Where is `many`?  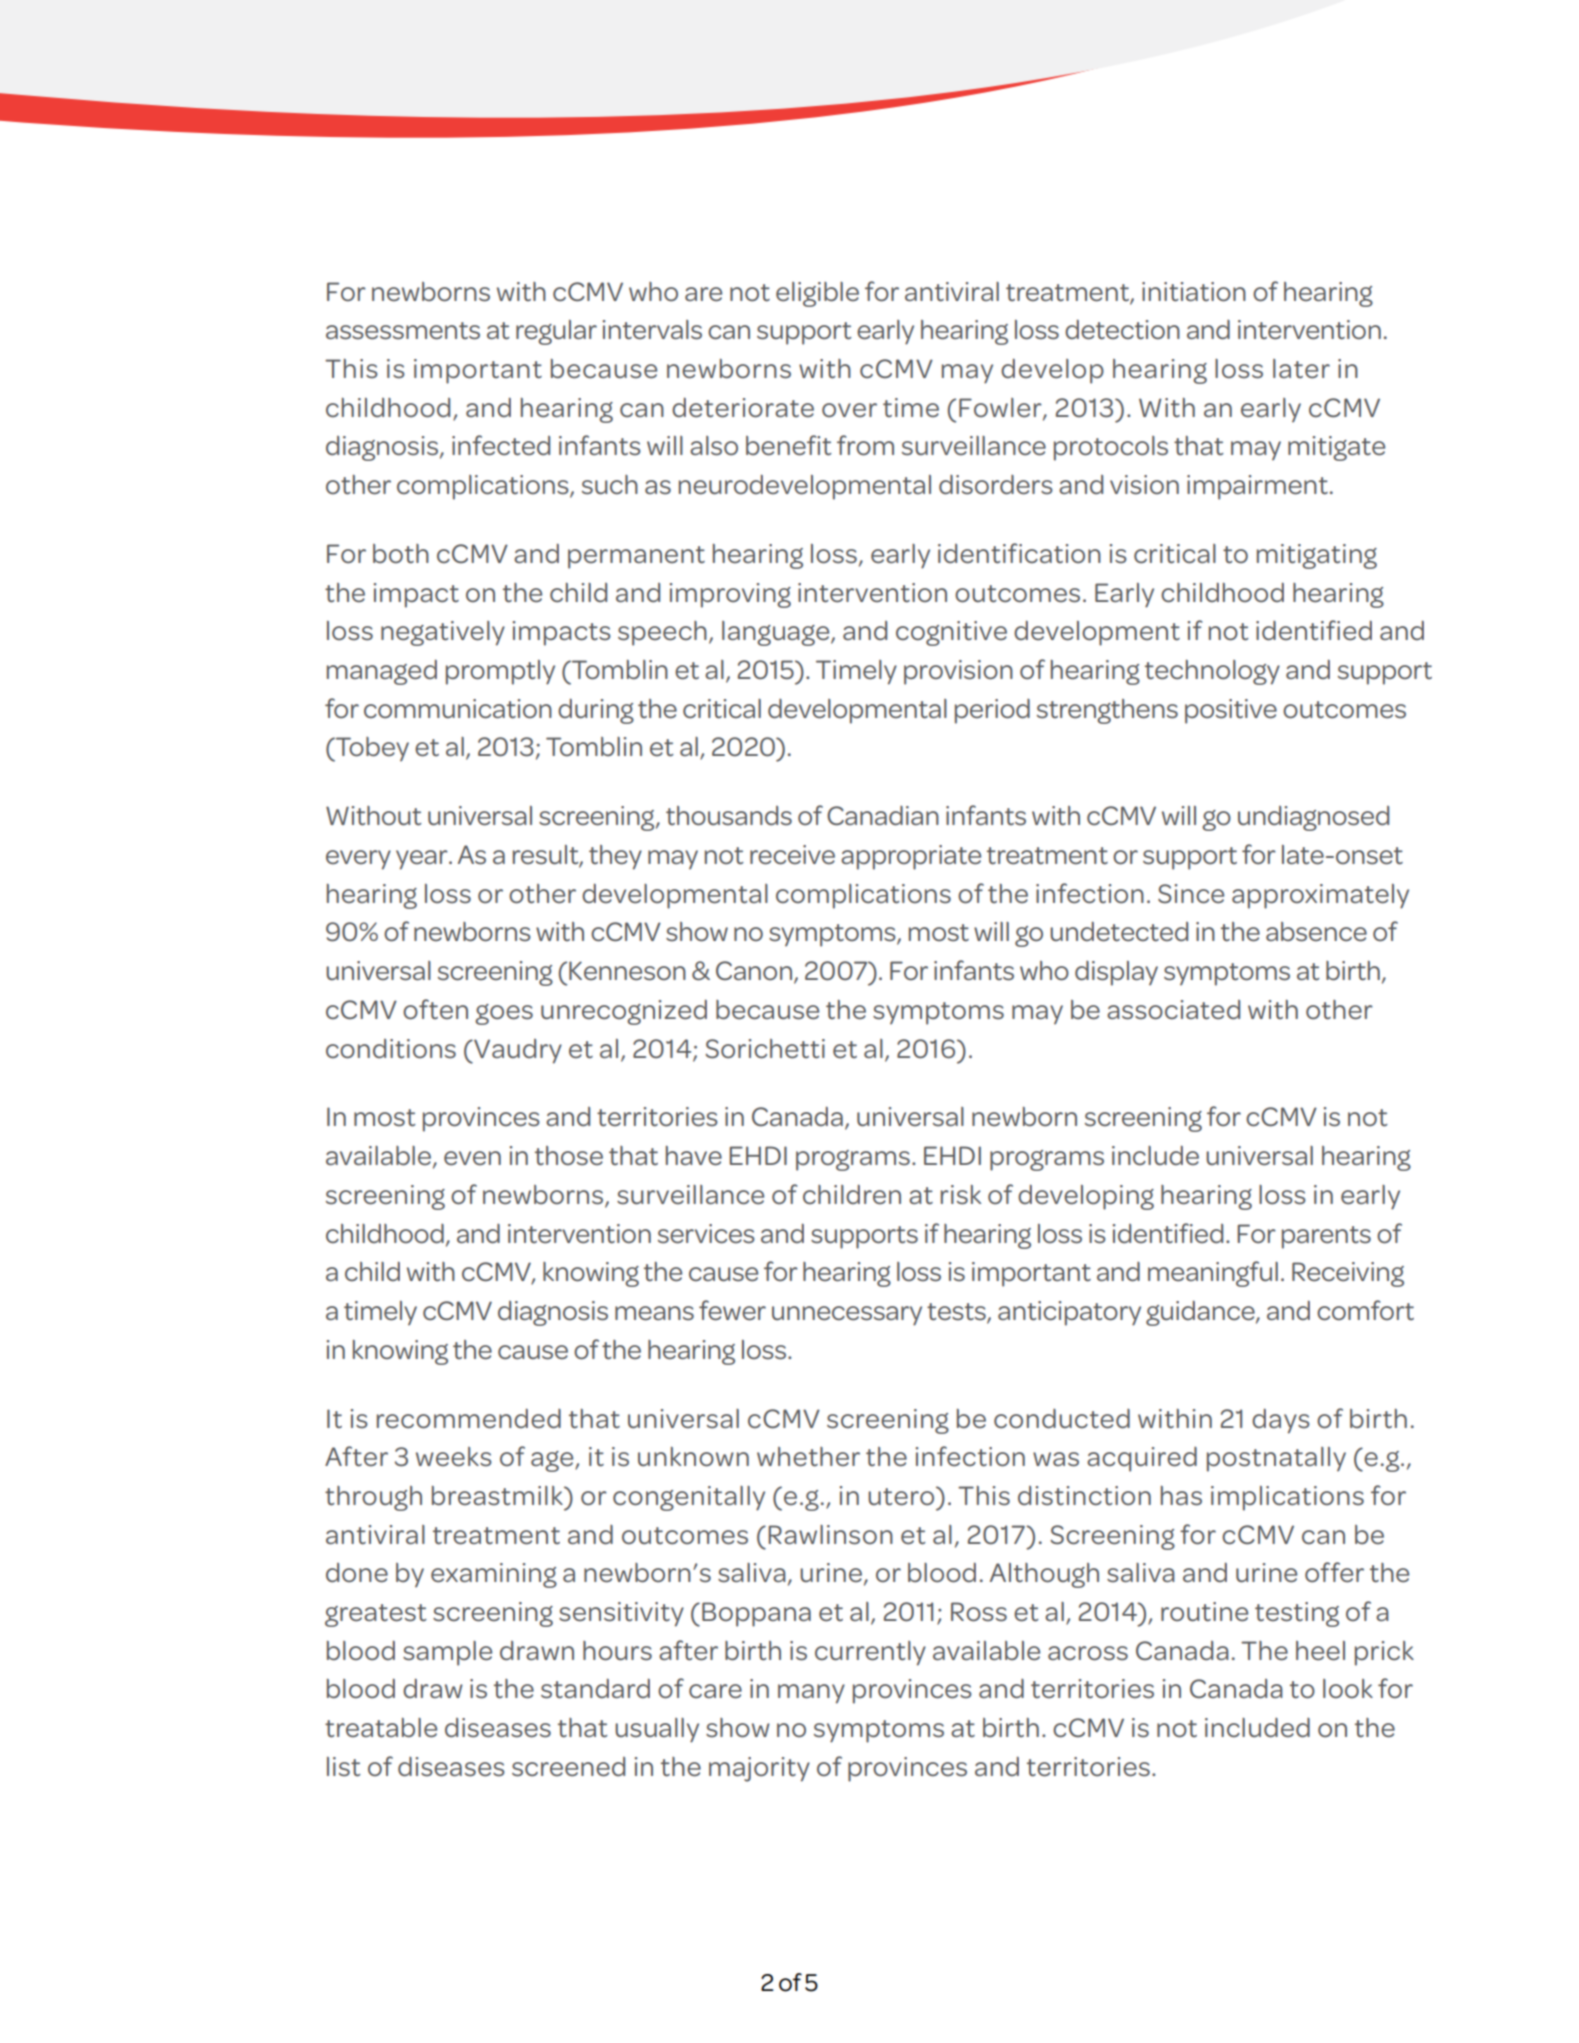
many is located at coordinates (811, 1694).
